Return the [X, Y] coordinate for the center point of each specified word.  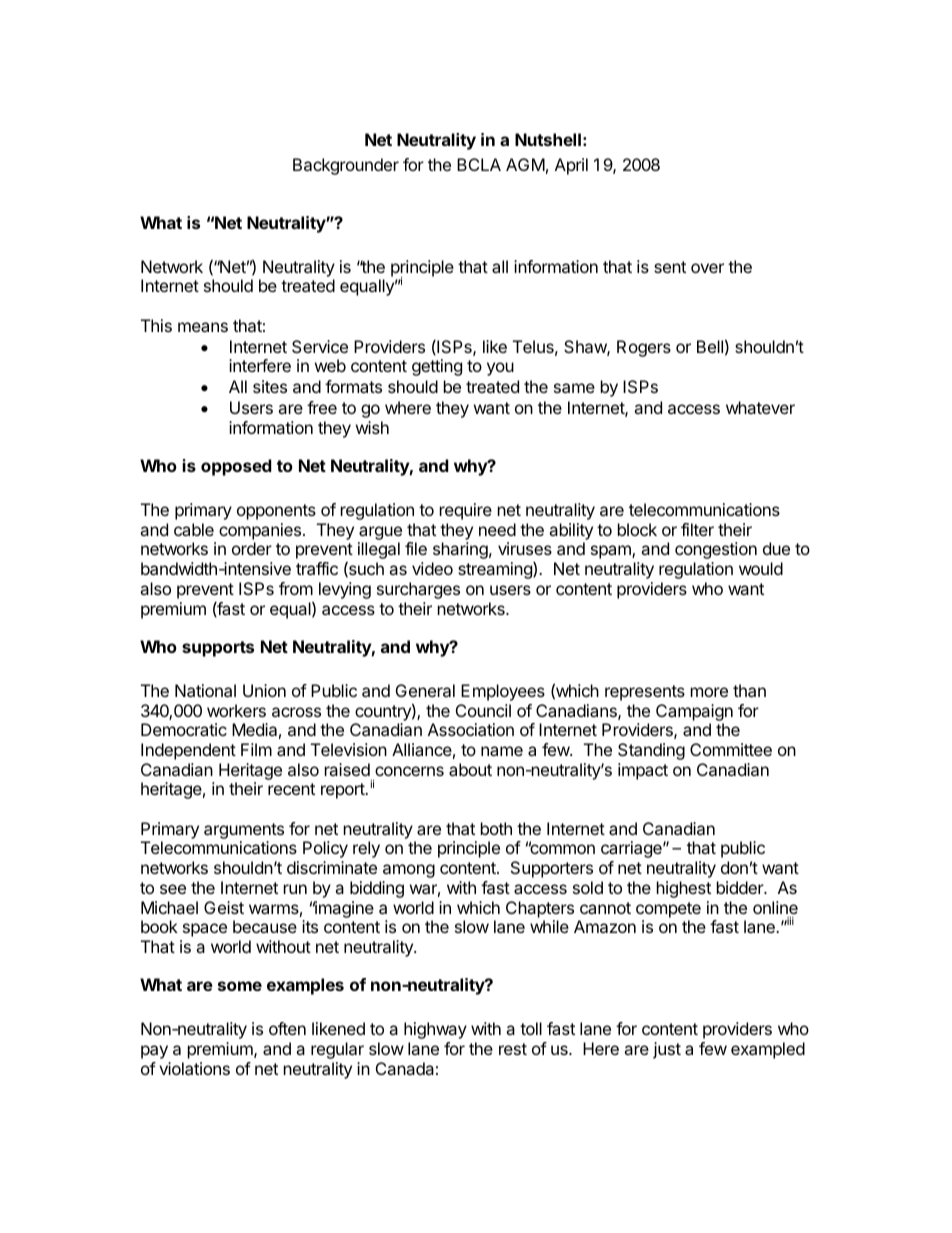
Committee [731, 749]
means [203, 327]
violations [194, 1068]
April [571, 166]
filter [697, 529]
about [470, 769]
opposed [236, 467]
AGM [525, 164]
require [466, 511]
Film [256, 749]
